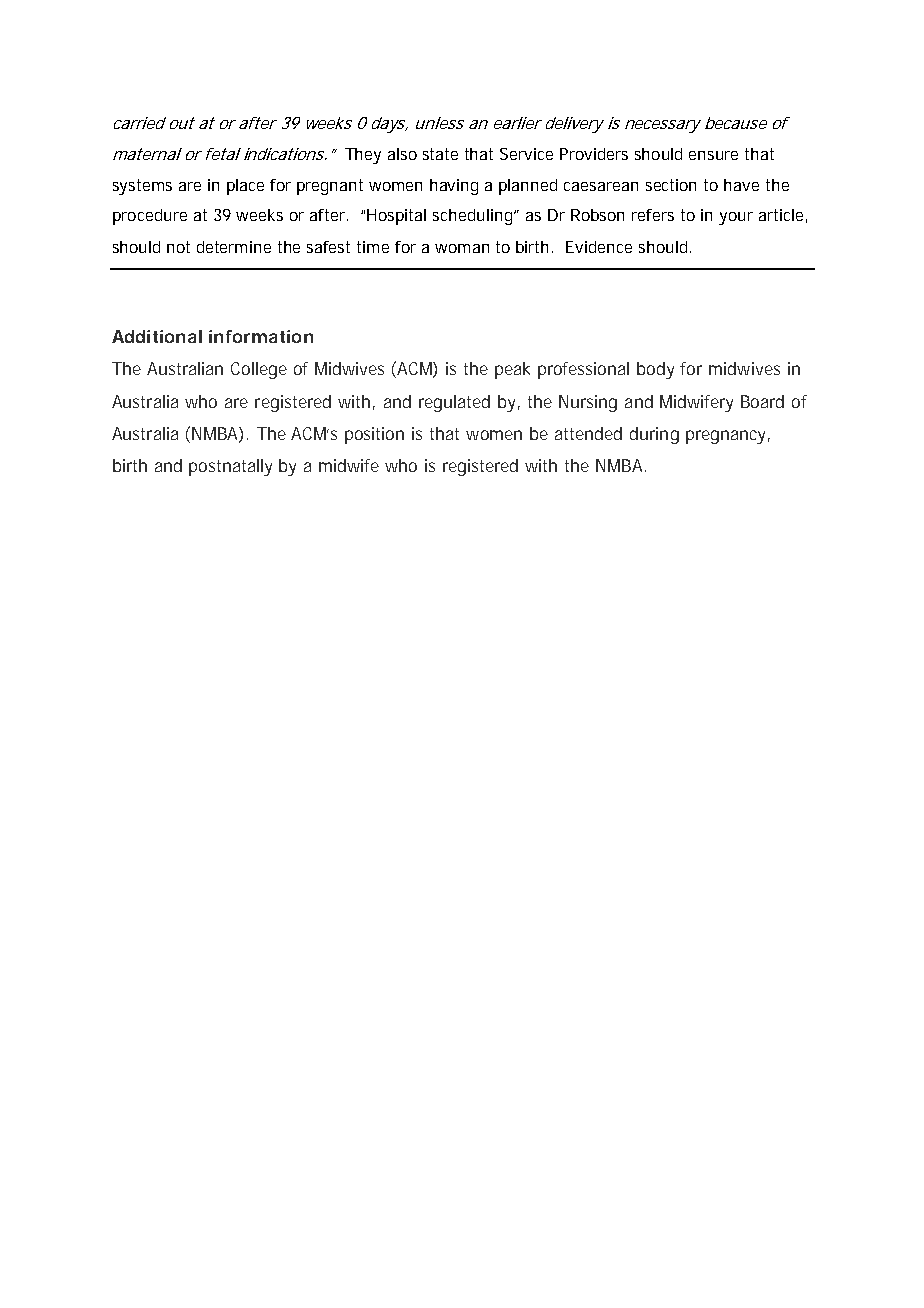 The width and height of the document is (924, 1308). What do you see at coordinates (440, 154) in the document?
I see `state` at bounding box center [440, 154].
